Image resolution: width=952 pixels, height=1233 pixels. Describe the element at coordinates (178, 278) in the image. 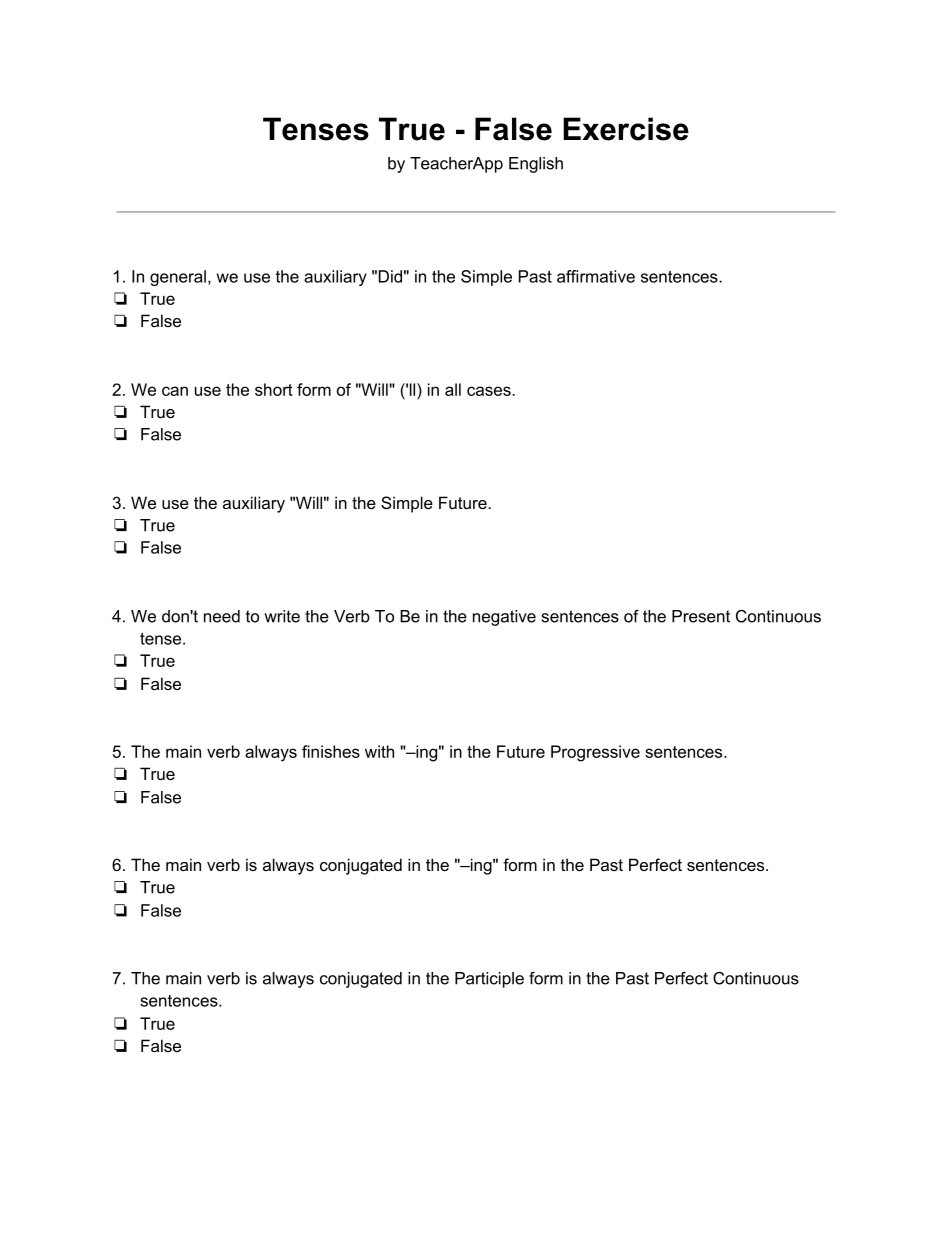

I see `general` at that location.
